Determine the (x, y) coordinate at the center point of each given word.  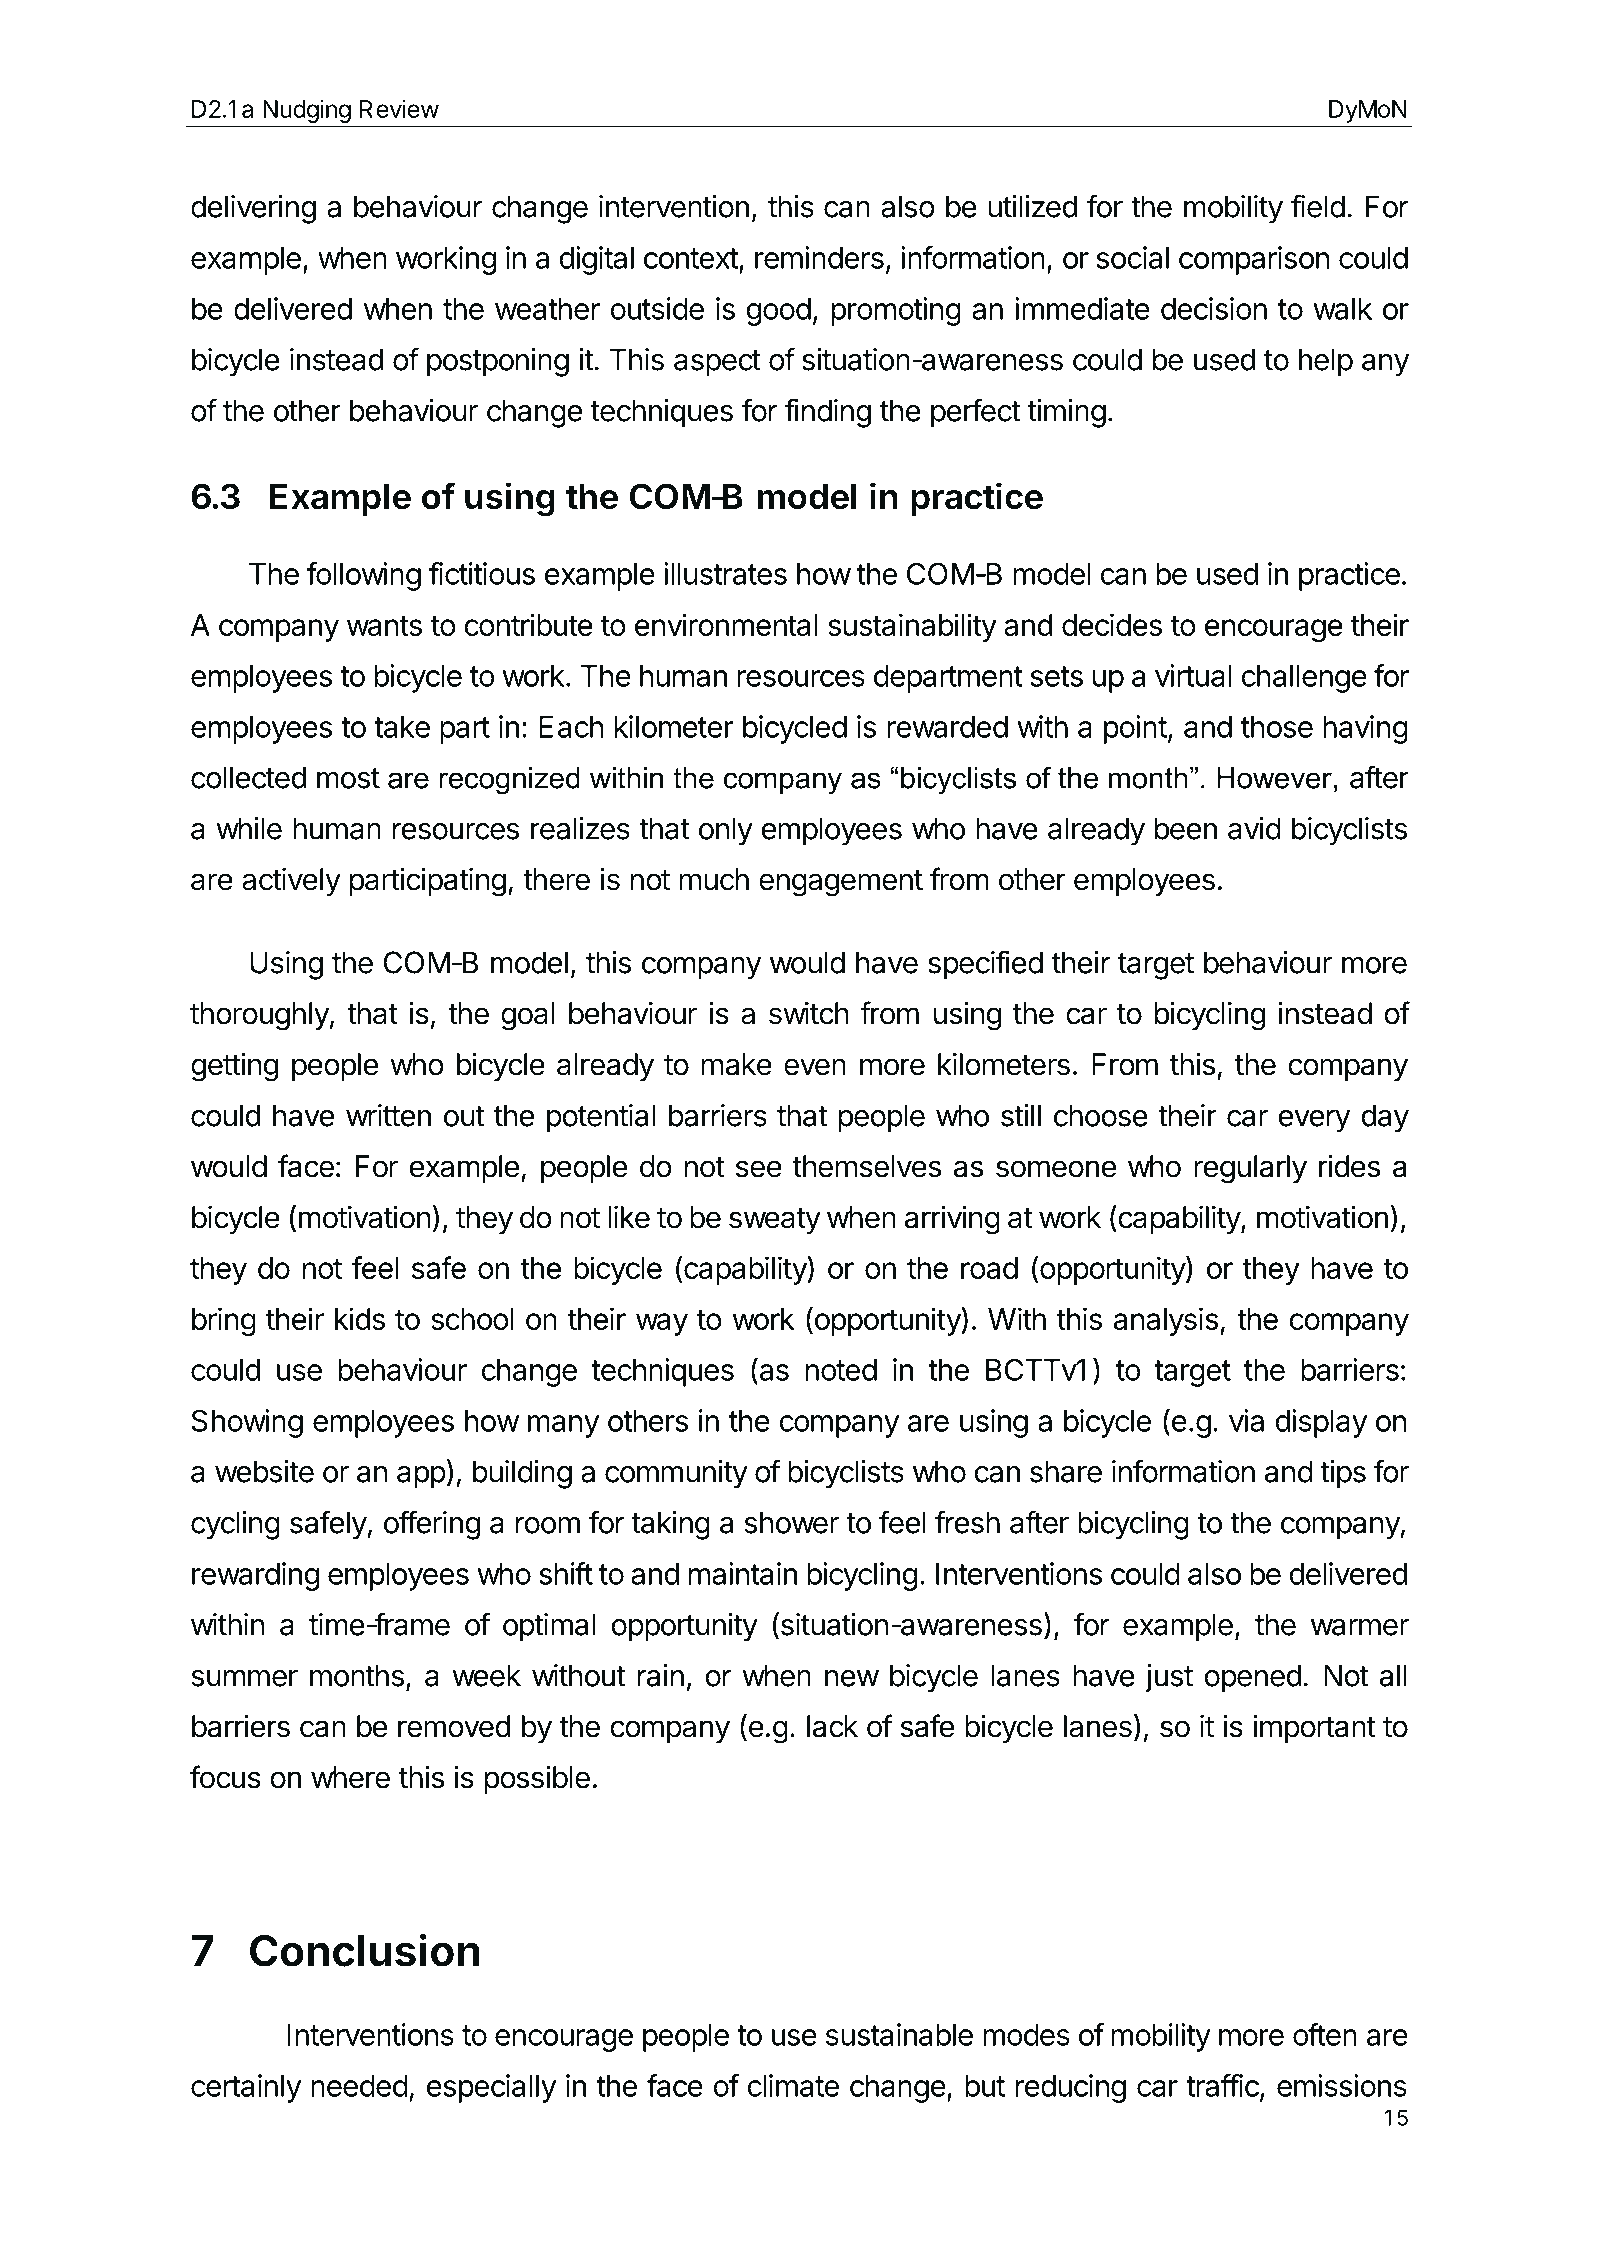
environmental (726, 624)
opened (1252, 1678)
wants (384, 625)
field (1318, 206)
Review (399, 108)
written (388, 1115)
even (815, 1067)
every (1314, 1121)
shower (791, 1522)
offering (432, 1525)
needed (359, 2086)
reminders (819, 257)
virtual (1193, 675)
